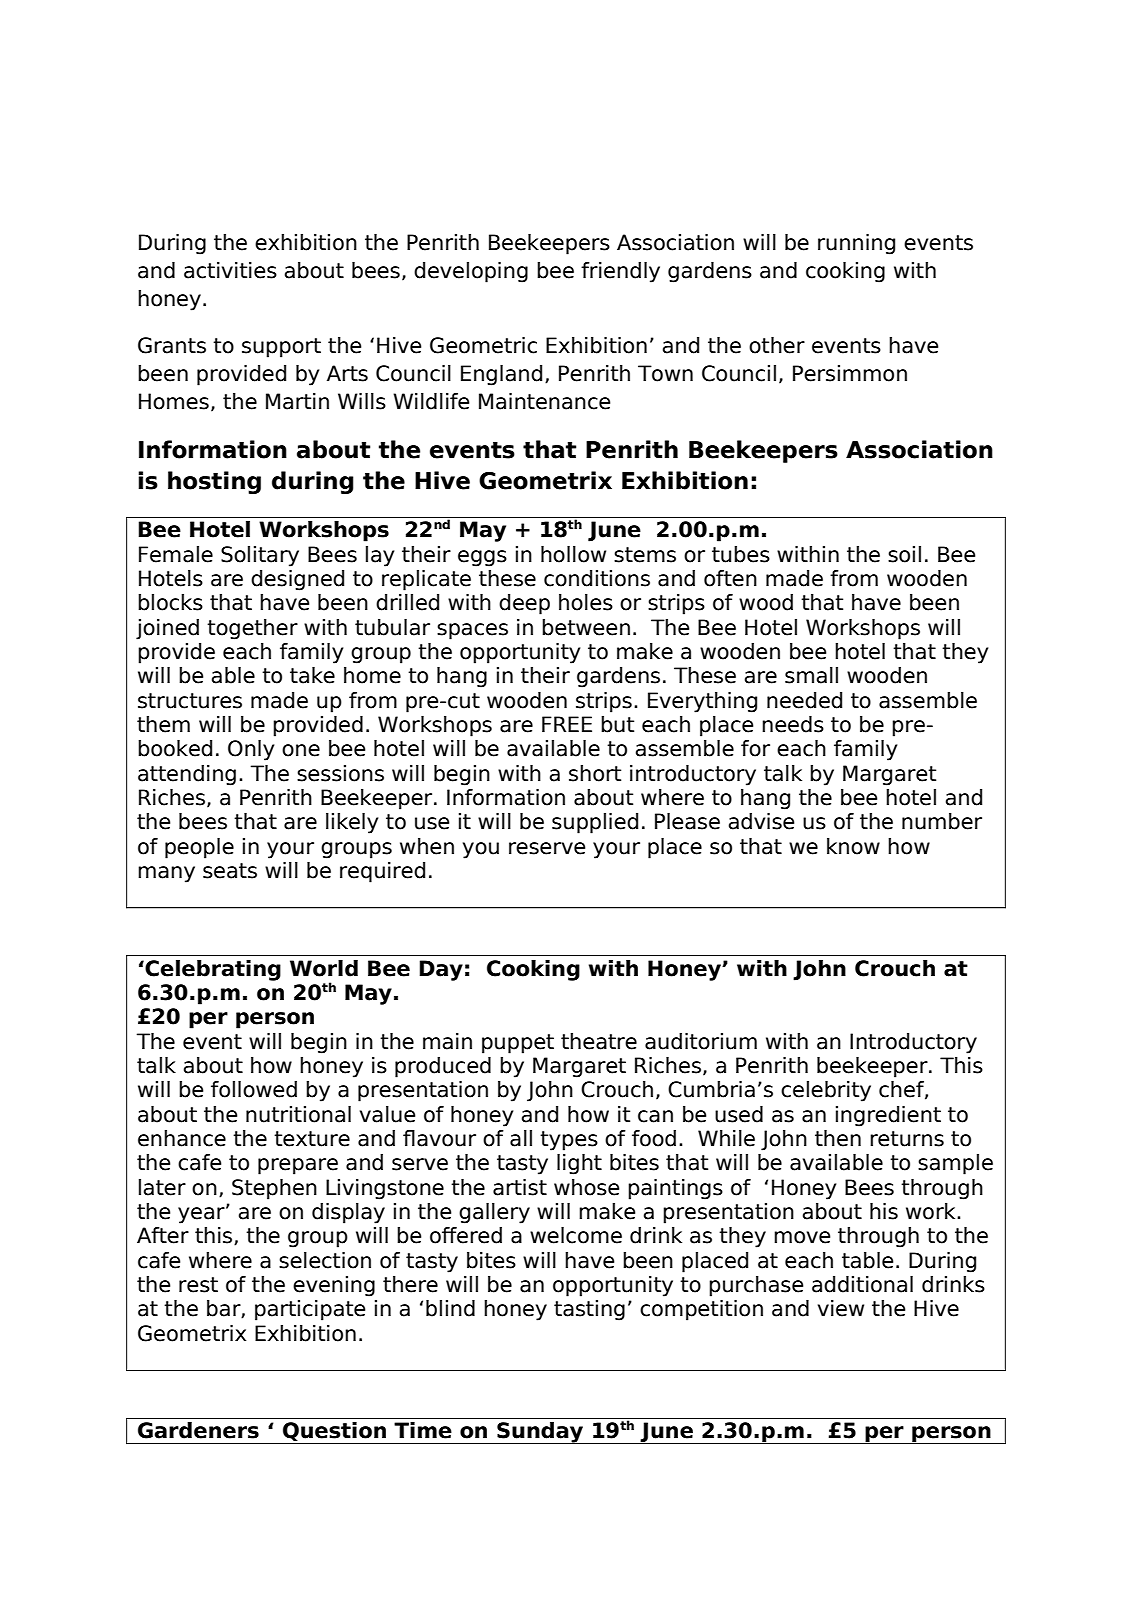 The height and width of the screenshot is (1601, 1132). I want to click on Stephen, so click(274, 1189).
